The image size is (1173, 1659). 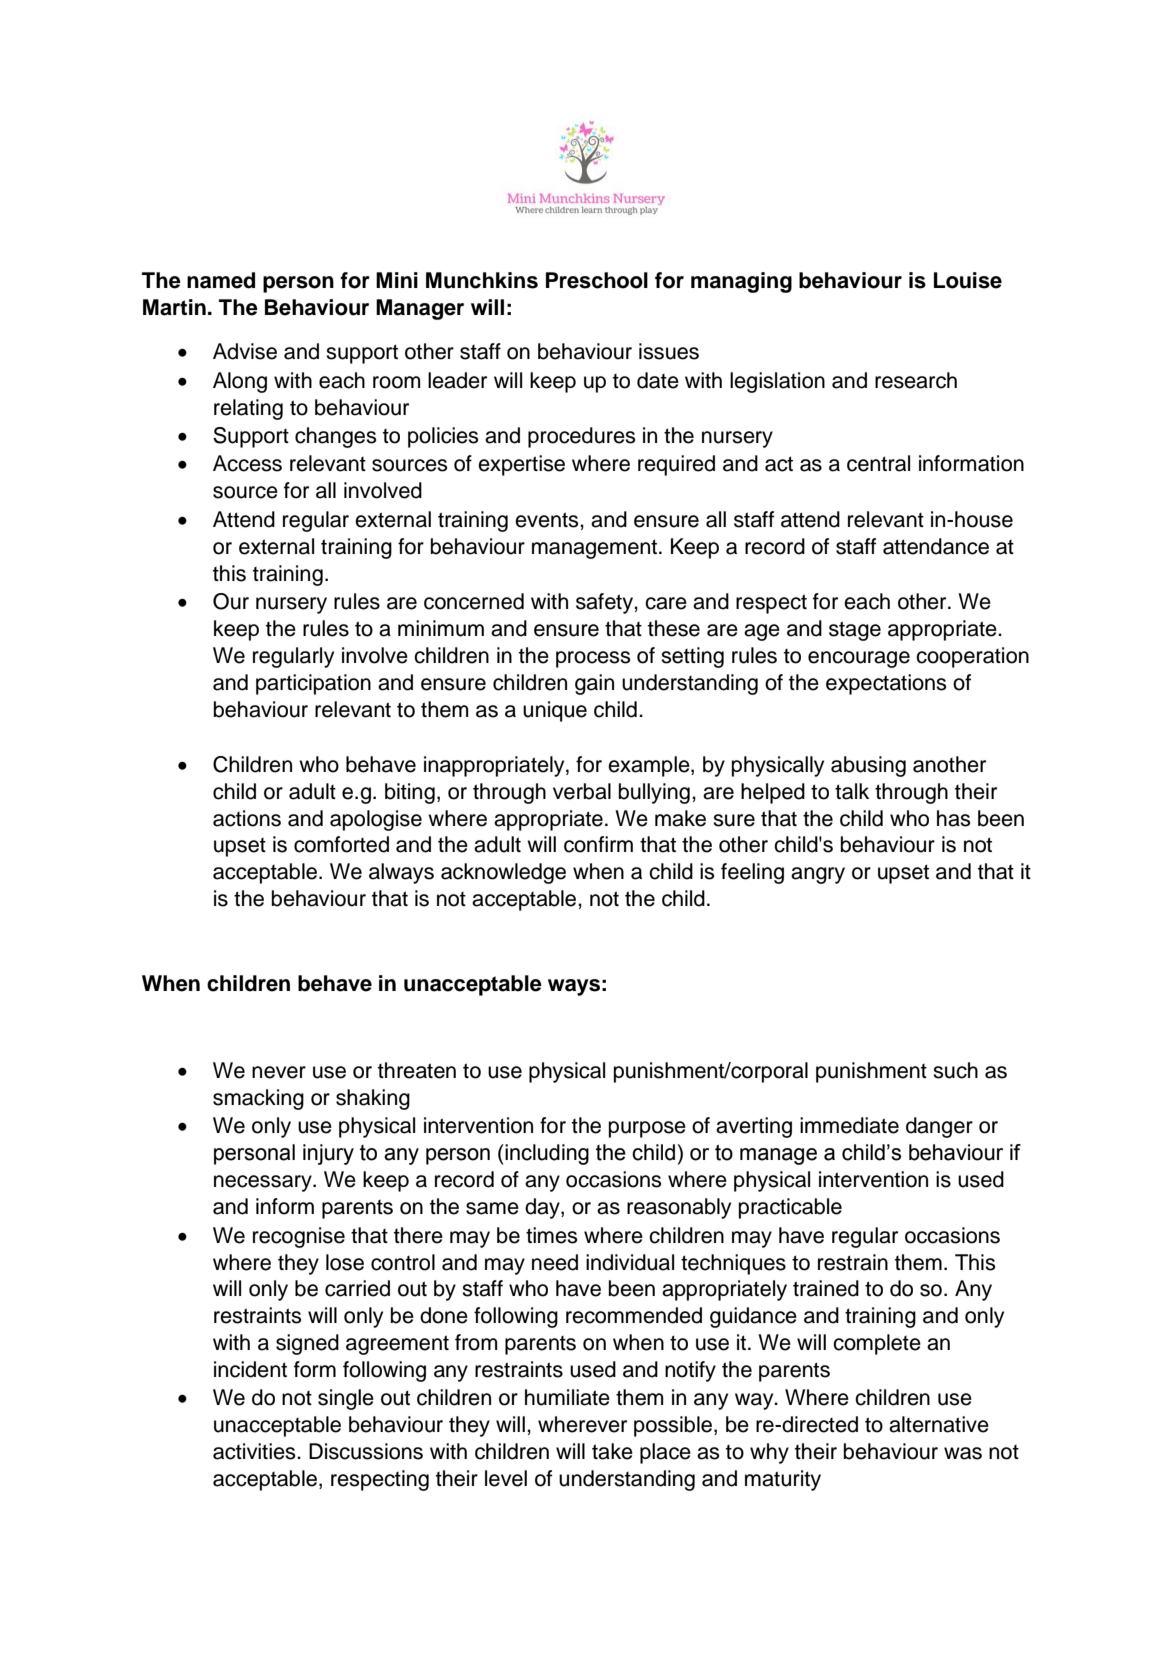 What do you see at coordinates (605, 603) in the screenshot?
I see `safety` at bounding box center [605, 603].
